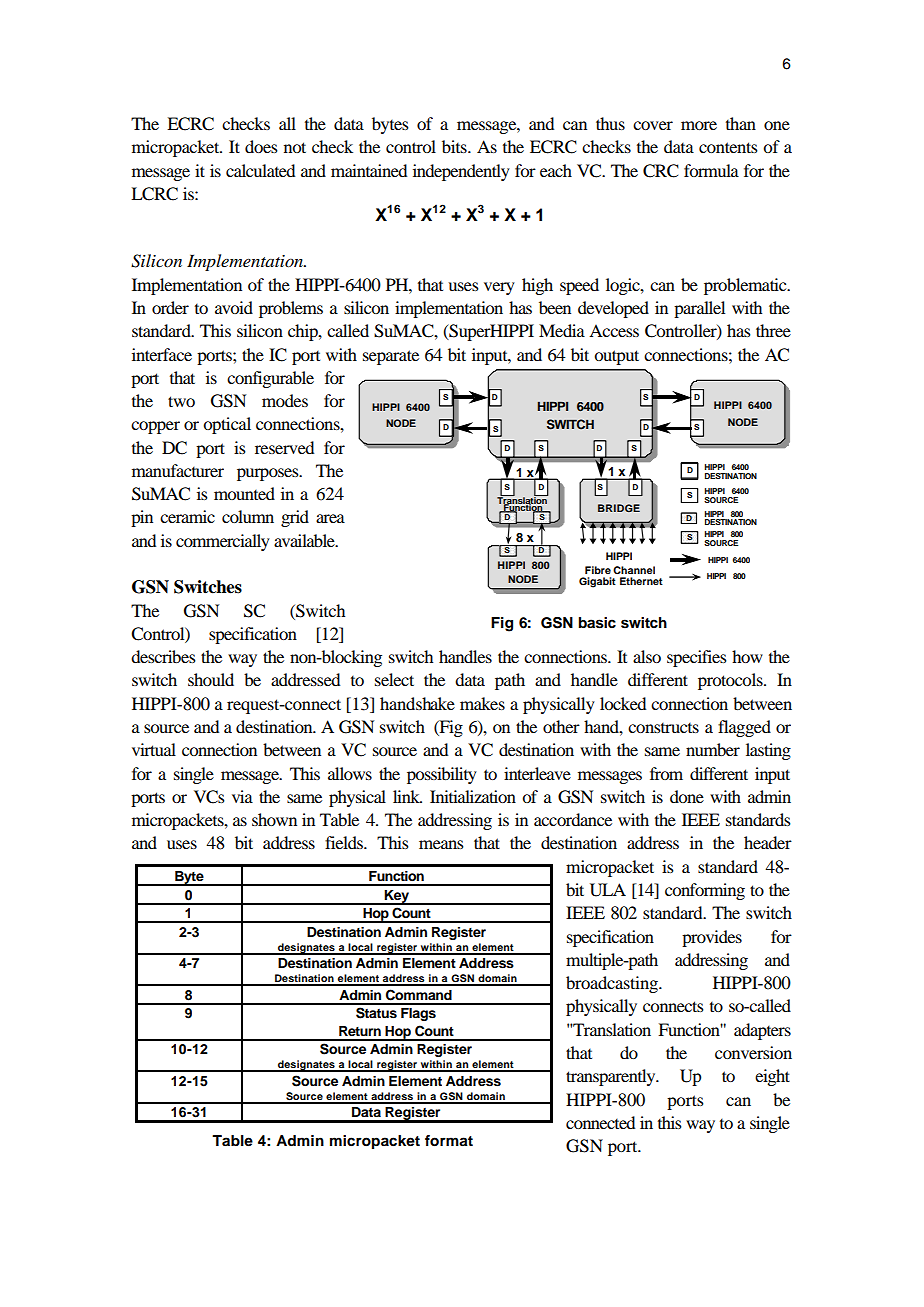 The width and height of the screenshot is (924, 1307). I want to click on format, so click(449, 1141).
